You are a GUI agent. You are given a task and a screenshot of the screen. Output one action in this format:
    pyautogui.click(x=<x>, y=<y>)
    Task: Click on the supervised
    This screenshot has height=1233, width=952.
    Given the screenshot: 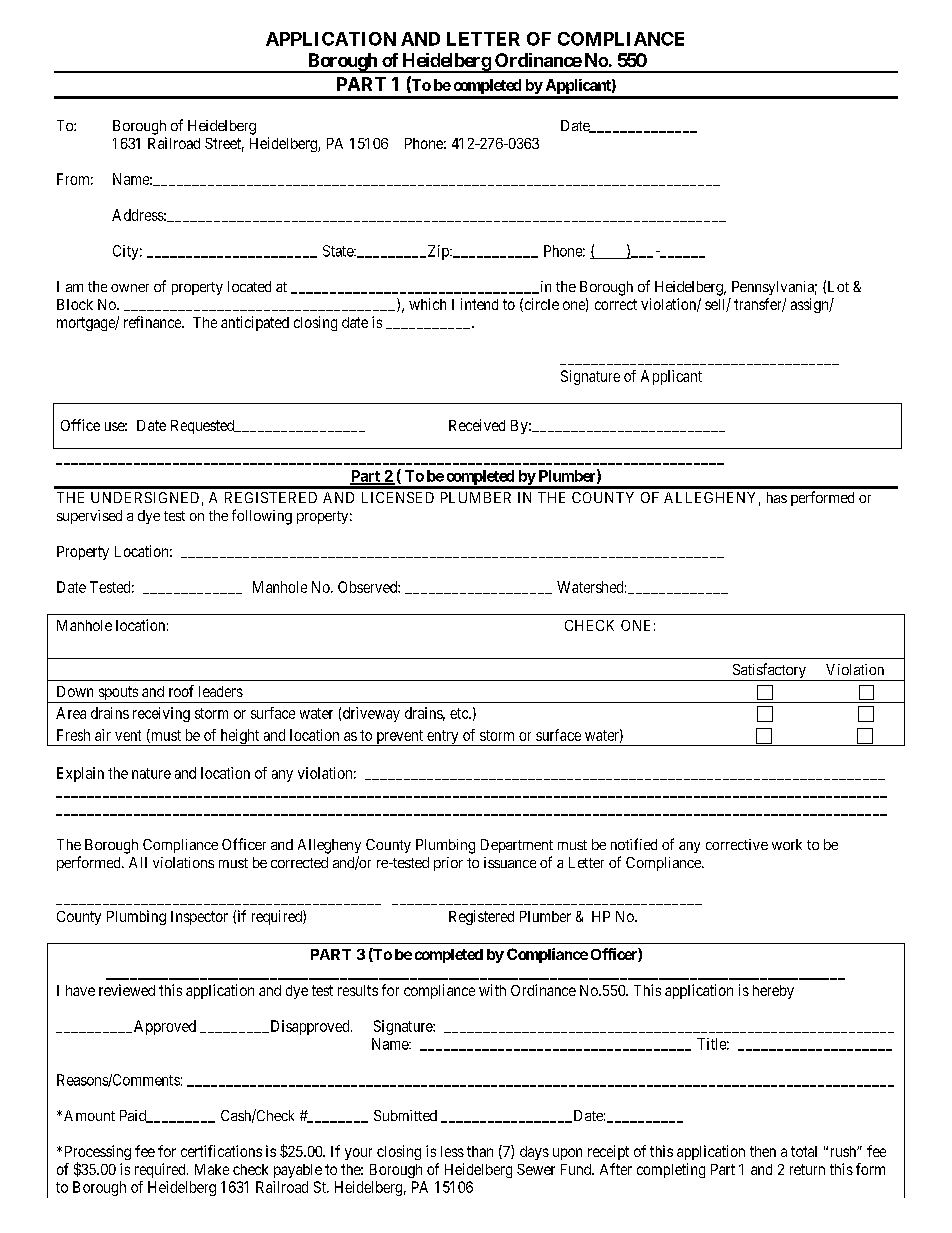 What is the action you would take?
    pyautogui.click(x=89, y=517)
